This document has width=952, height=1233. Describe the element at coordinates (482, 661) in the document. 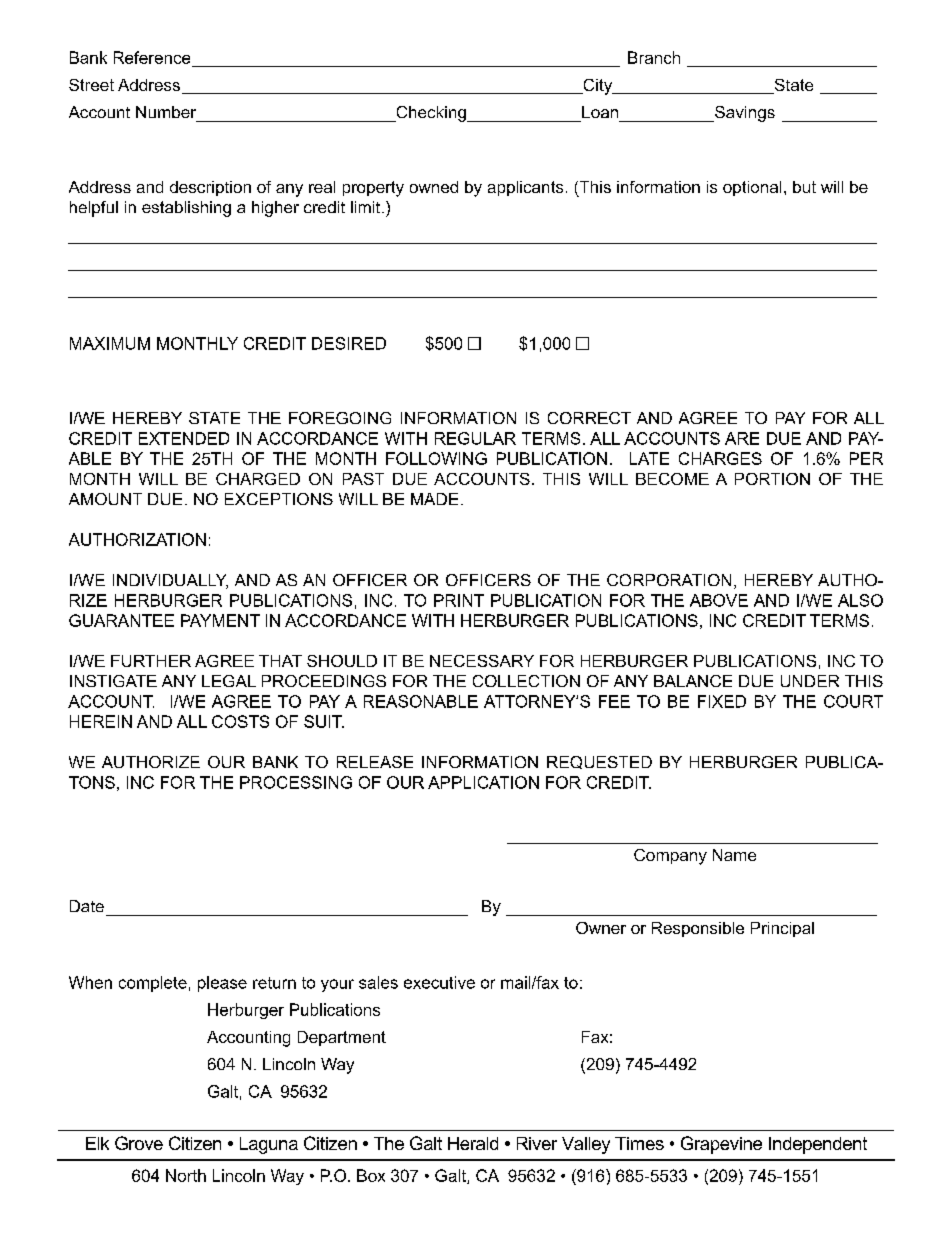

I see `necessary` at that location.
